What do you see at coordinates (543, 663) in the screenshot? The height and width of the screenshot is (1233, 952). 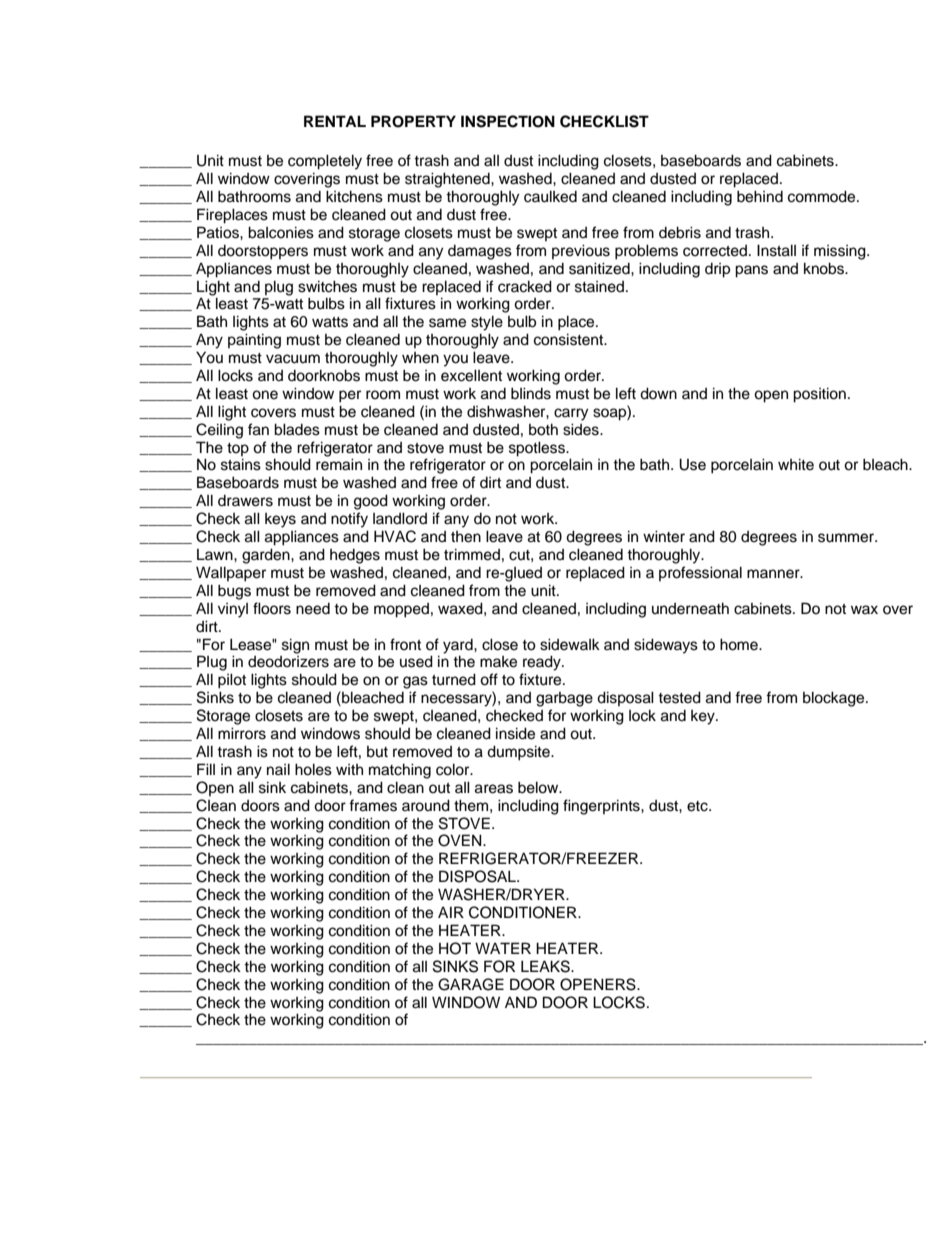 I see `ready` at bounding box center [543, 663].
